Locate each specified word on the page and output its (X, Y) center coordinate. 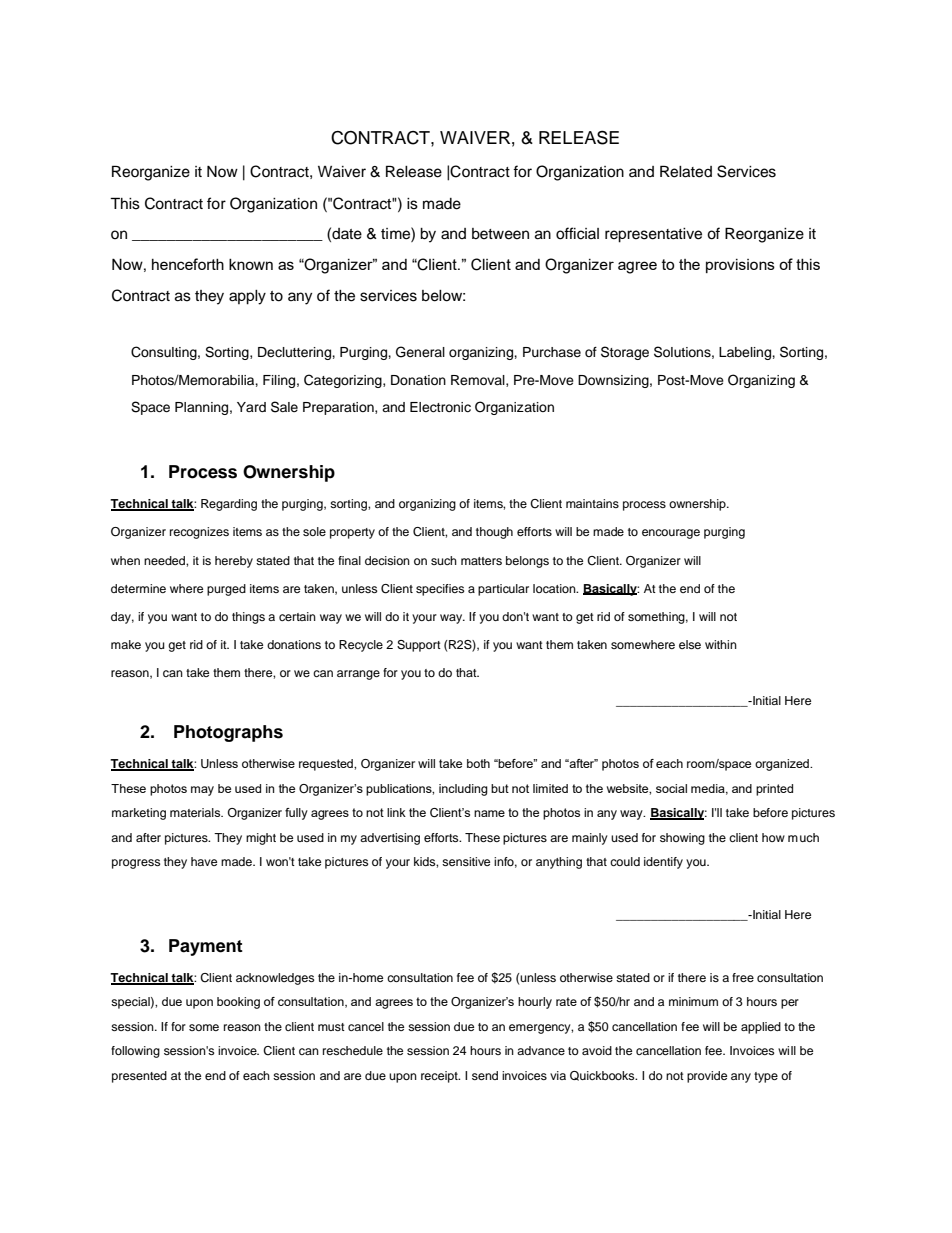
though (494, 533)
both (478, 763)
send (485, 1075)
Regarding (229, 505)
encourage (671, 534)
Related (686, 171)
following (135, 1052)
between (500, 234)
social (671, 788)
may (202, 791)
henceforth (188, 264)
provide (707, 1077)
